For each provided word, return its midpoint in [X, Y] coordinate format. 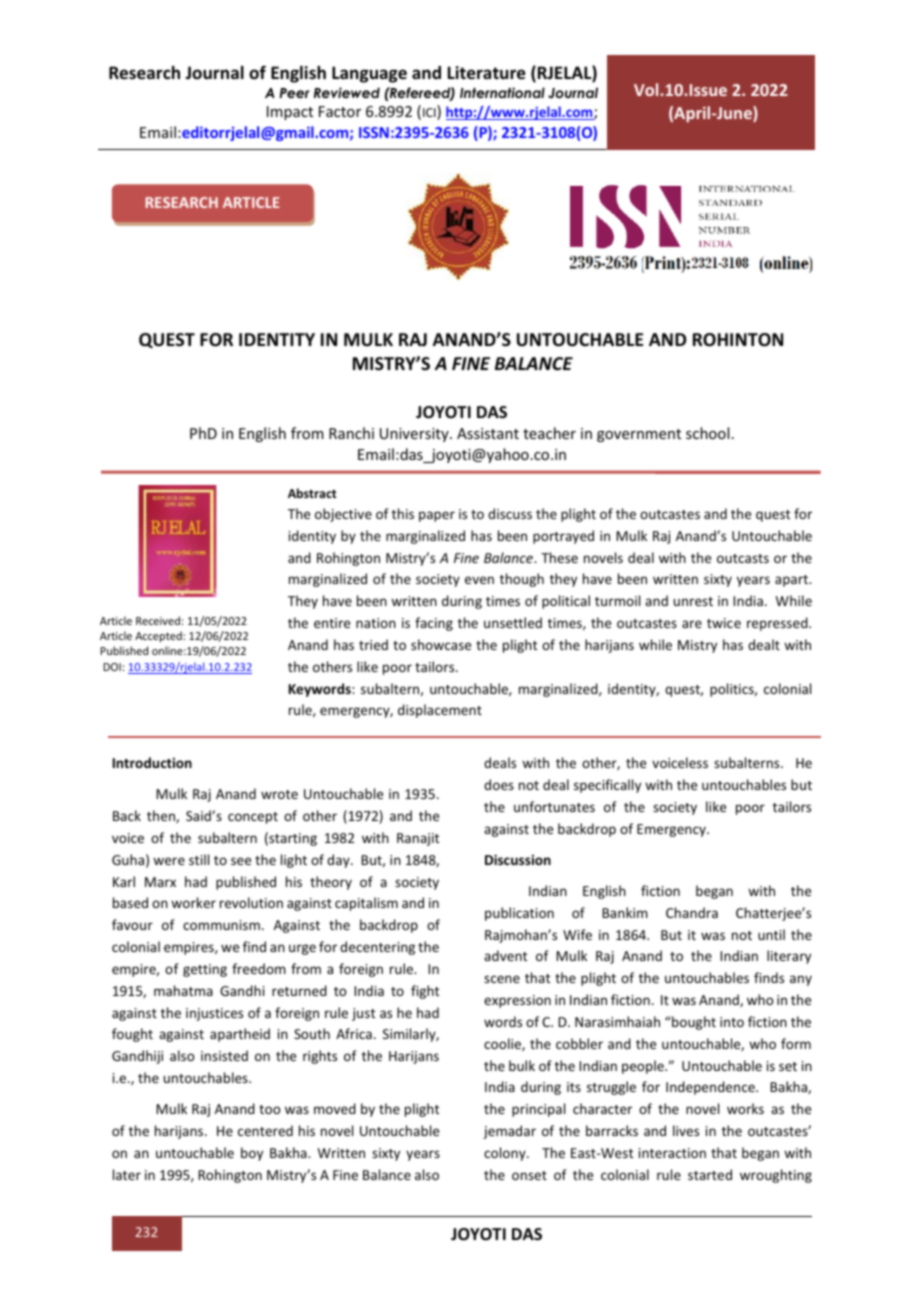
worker [193, 902]
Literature [486, 73]
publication [519, 914]
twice [724, 623]
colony [506, 1154]
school [707, 433]
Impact [290, 113]
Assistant [488, 433]
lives [686, 1130]
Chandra [692, 912]
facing [434, 624]
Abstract [312, 493]
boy [252, 1154]
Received [158, 620]
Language [369, 74]
